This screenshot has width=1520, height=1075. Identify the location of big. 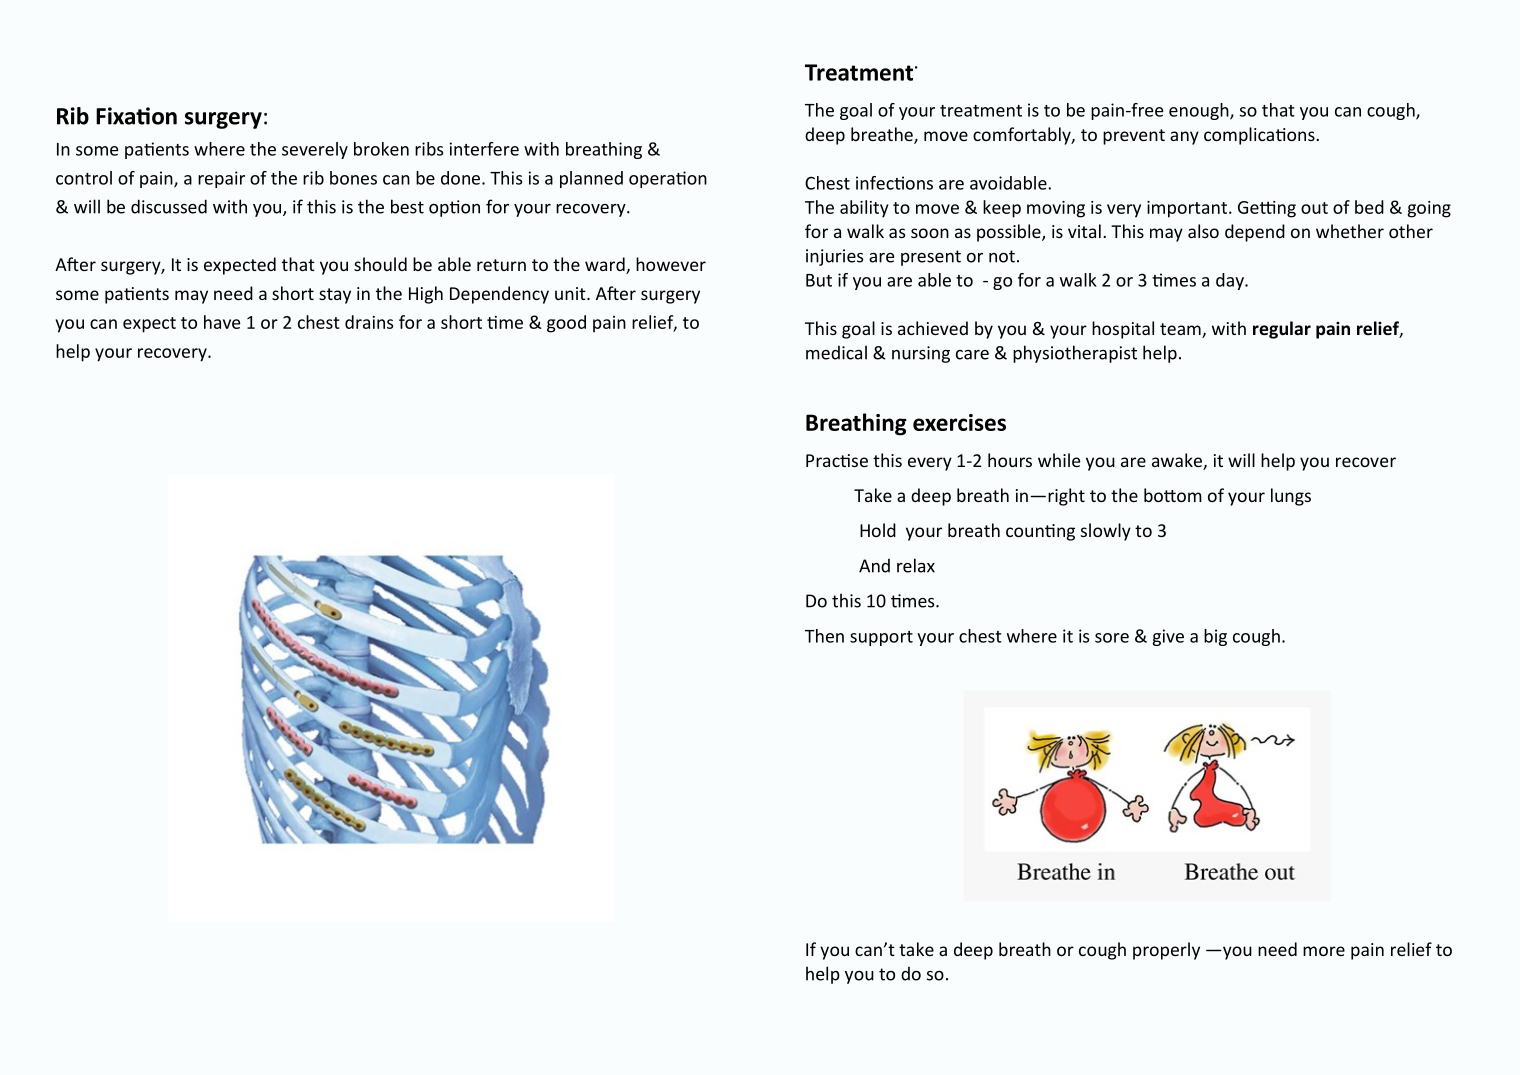
(1215, 637).
